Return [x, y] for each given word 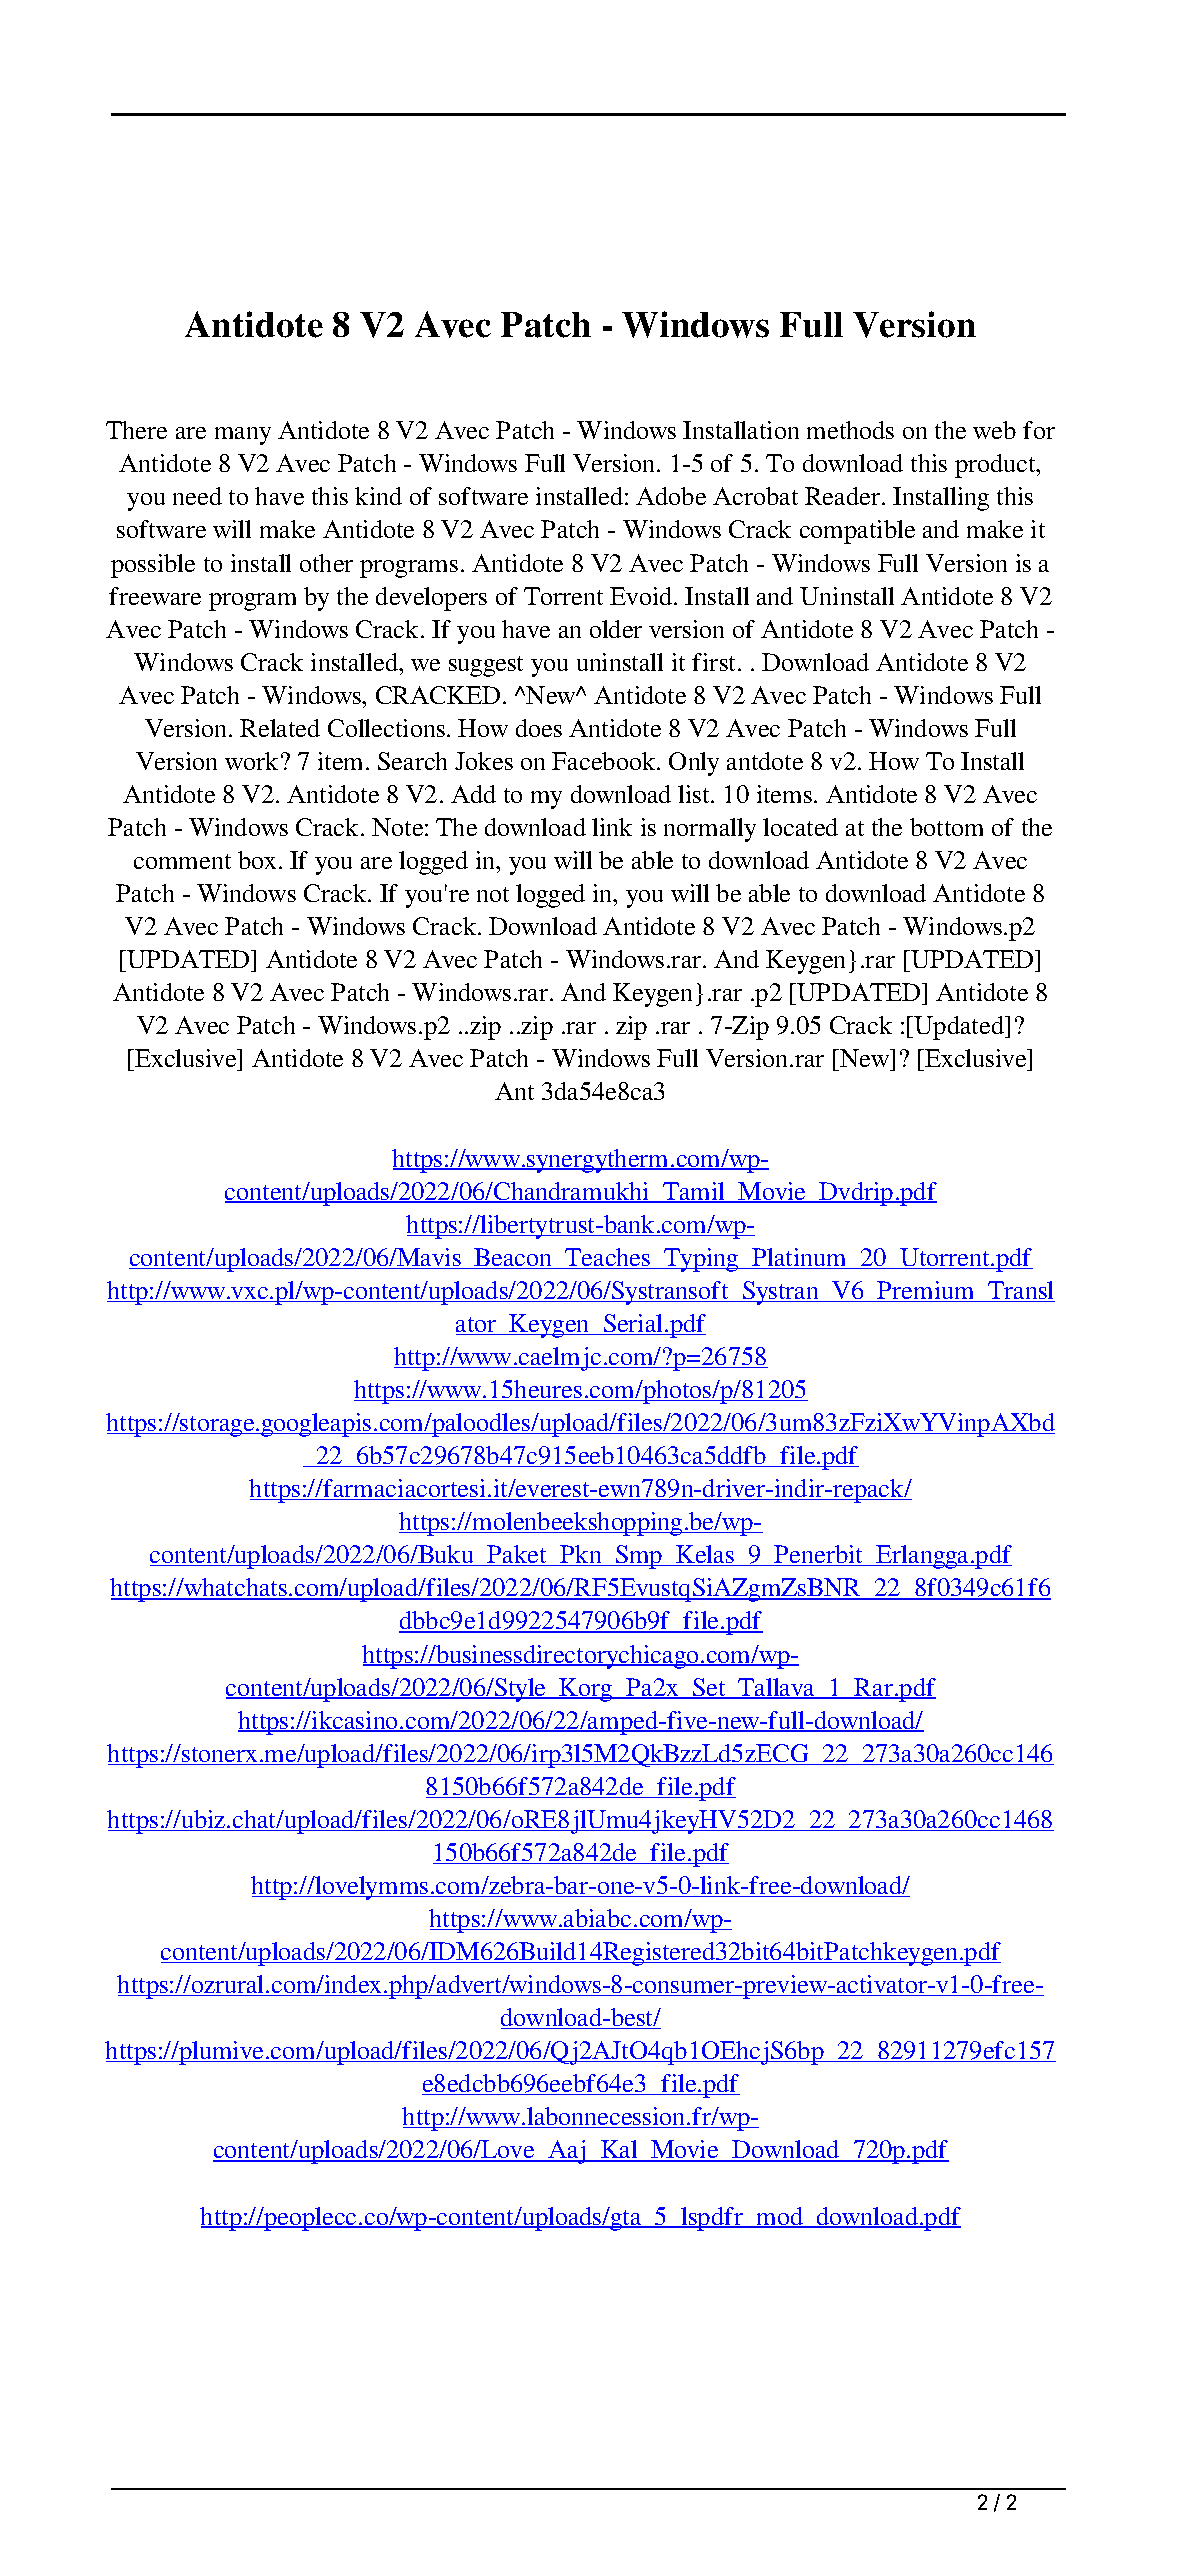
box [257, 860]
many [243, 436]
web [994, 430]
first [715, 662]
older [616, 629]
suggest [486, 666]
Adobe [671, 496]
